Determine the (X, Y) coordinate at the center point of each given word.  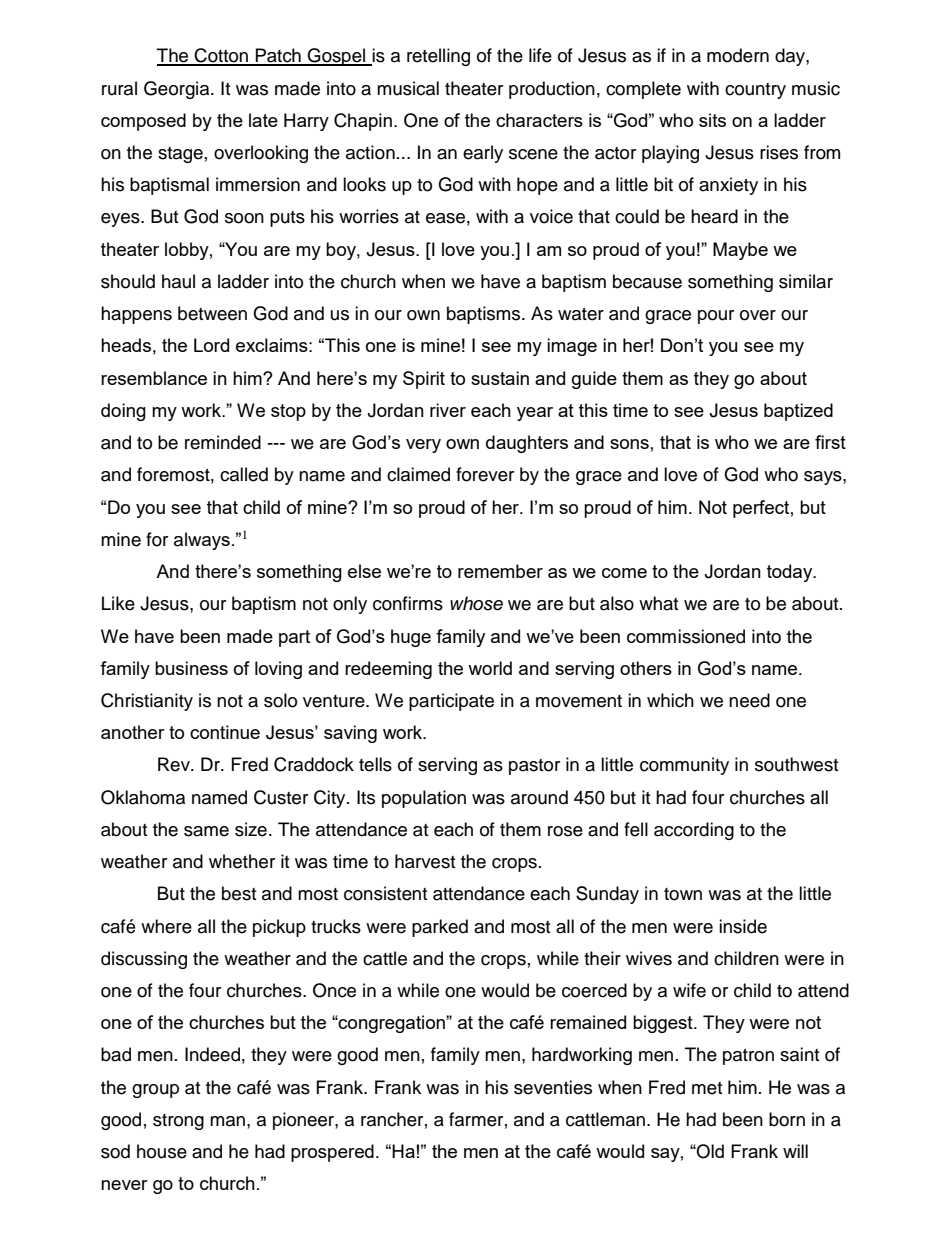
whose (476, 603)
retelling (438, 57)
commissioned (686, 636)
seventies (553, 1087)
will (795, 1151)
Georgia (178, 90)
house (162, 1151)
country (755, 91)
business (191, 668)
